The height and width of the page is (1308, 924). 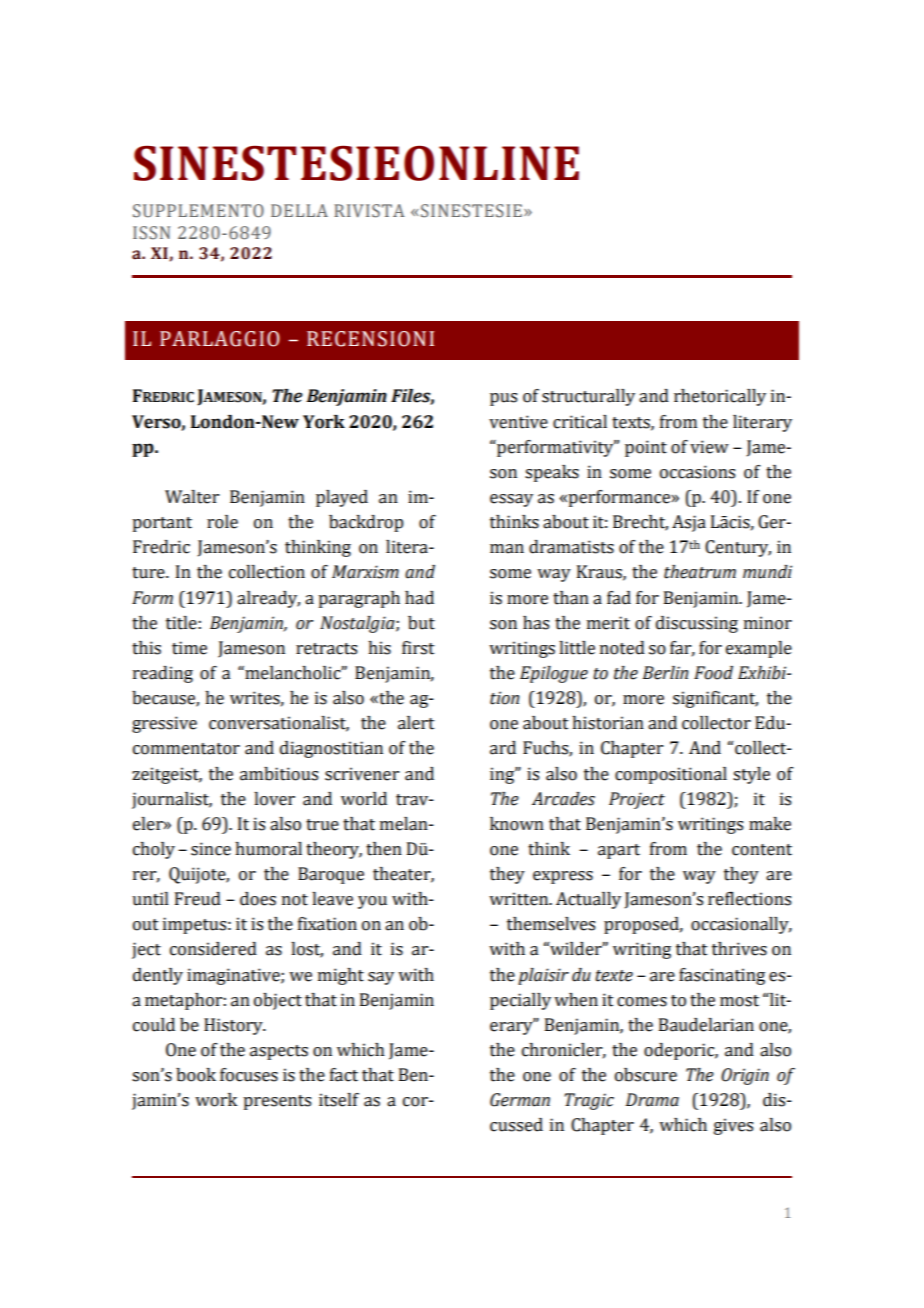 I want to click on ISSN, so click(x=151, y=233).
